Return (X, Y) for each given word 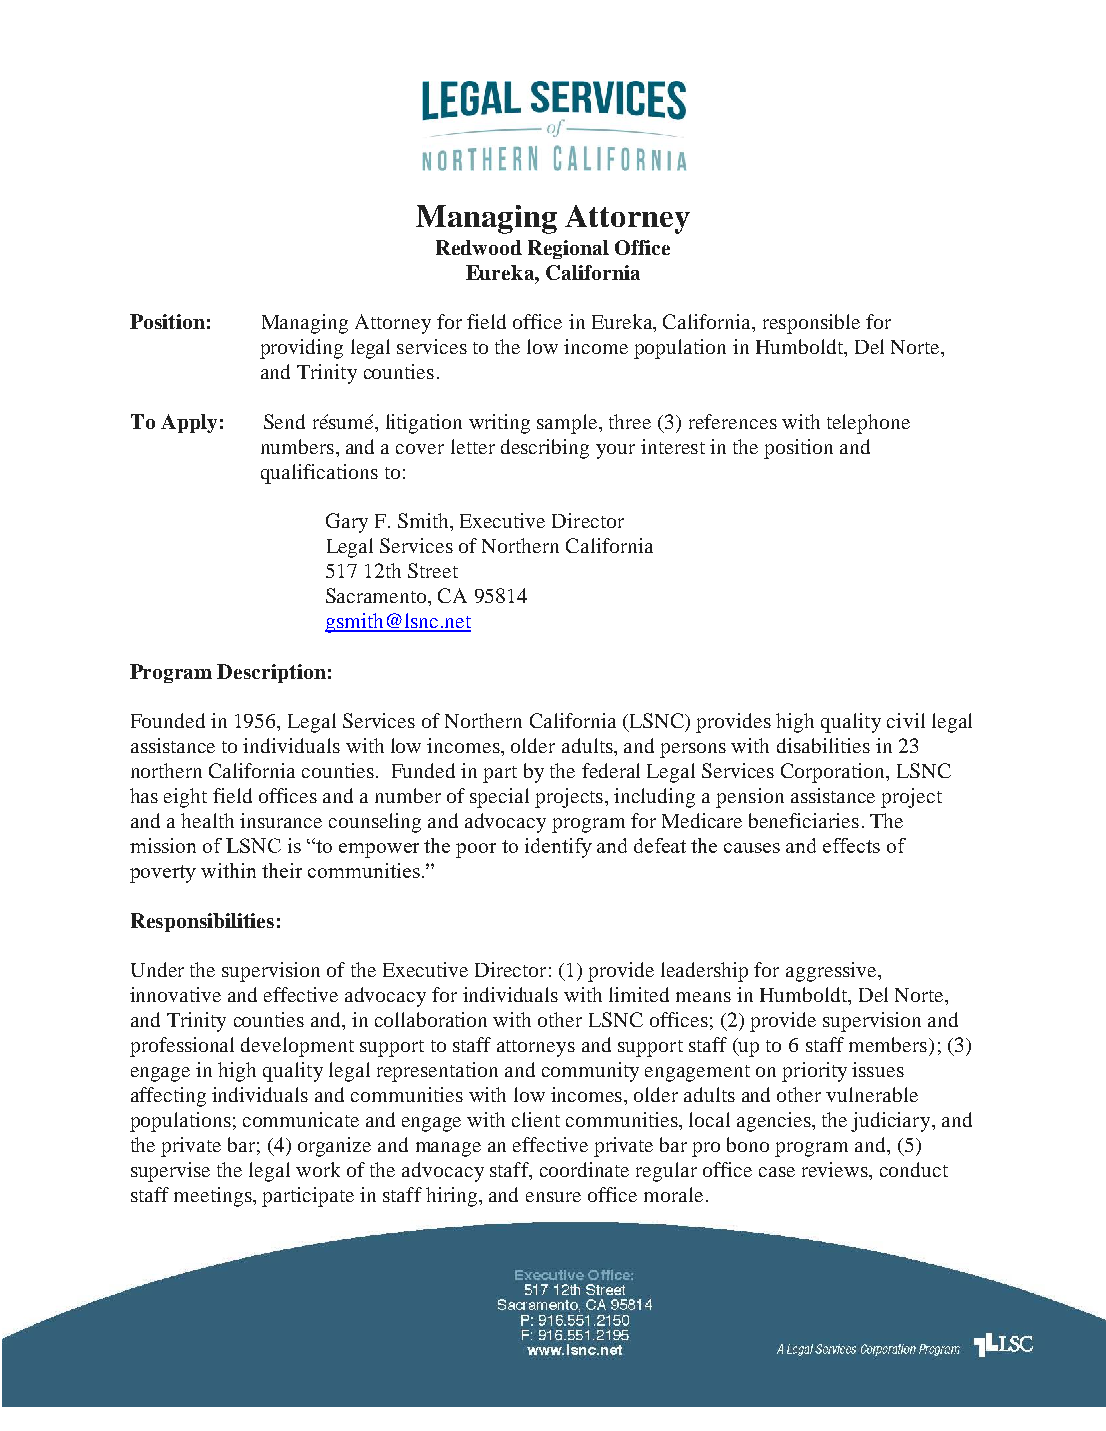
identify (558, 848)
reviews (836, 1169)
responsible (811, 324)
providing (301, 349)
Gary (347, 523)
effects (851, 845)
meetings (214, 1197)
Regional (568, 249)
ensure (553, 1197)
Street (433, 570)
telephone (868, 424)
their (282, 870)
